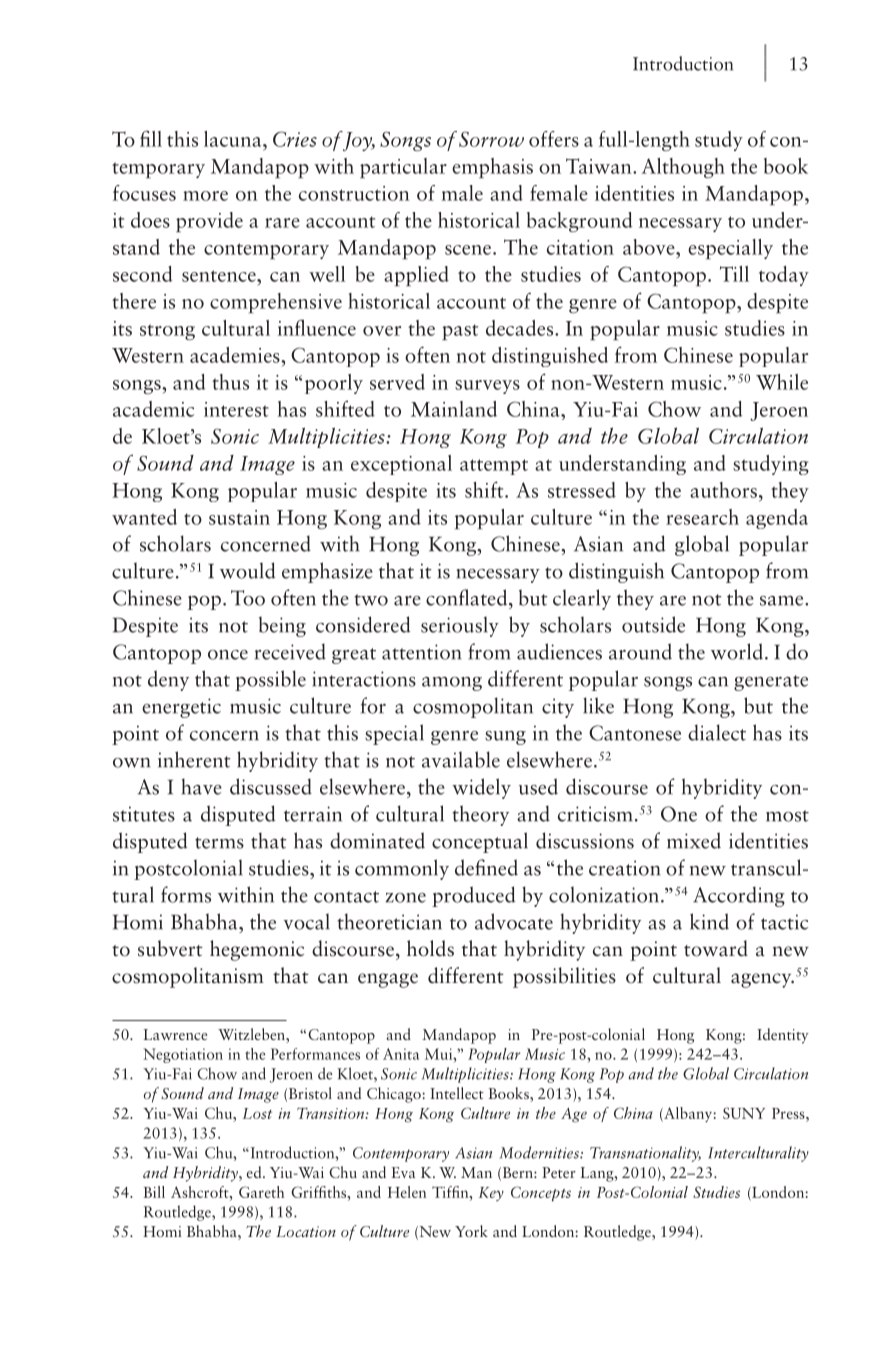 The width and height of the image is (896, 1345). I want to click on energetic, so click(181, 708).
